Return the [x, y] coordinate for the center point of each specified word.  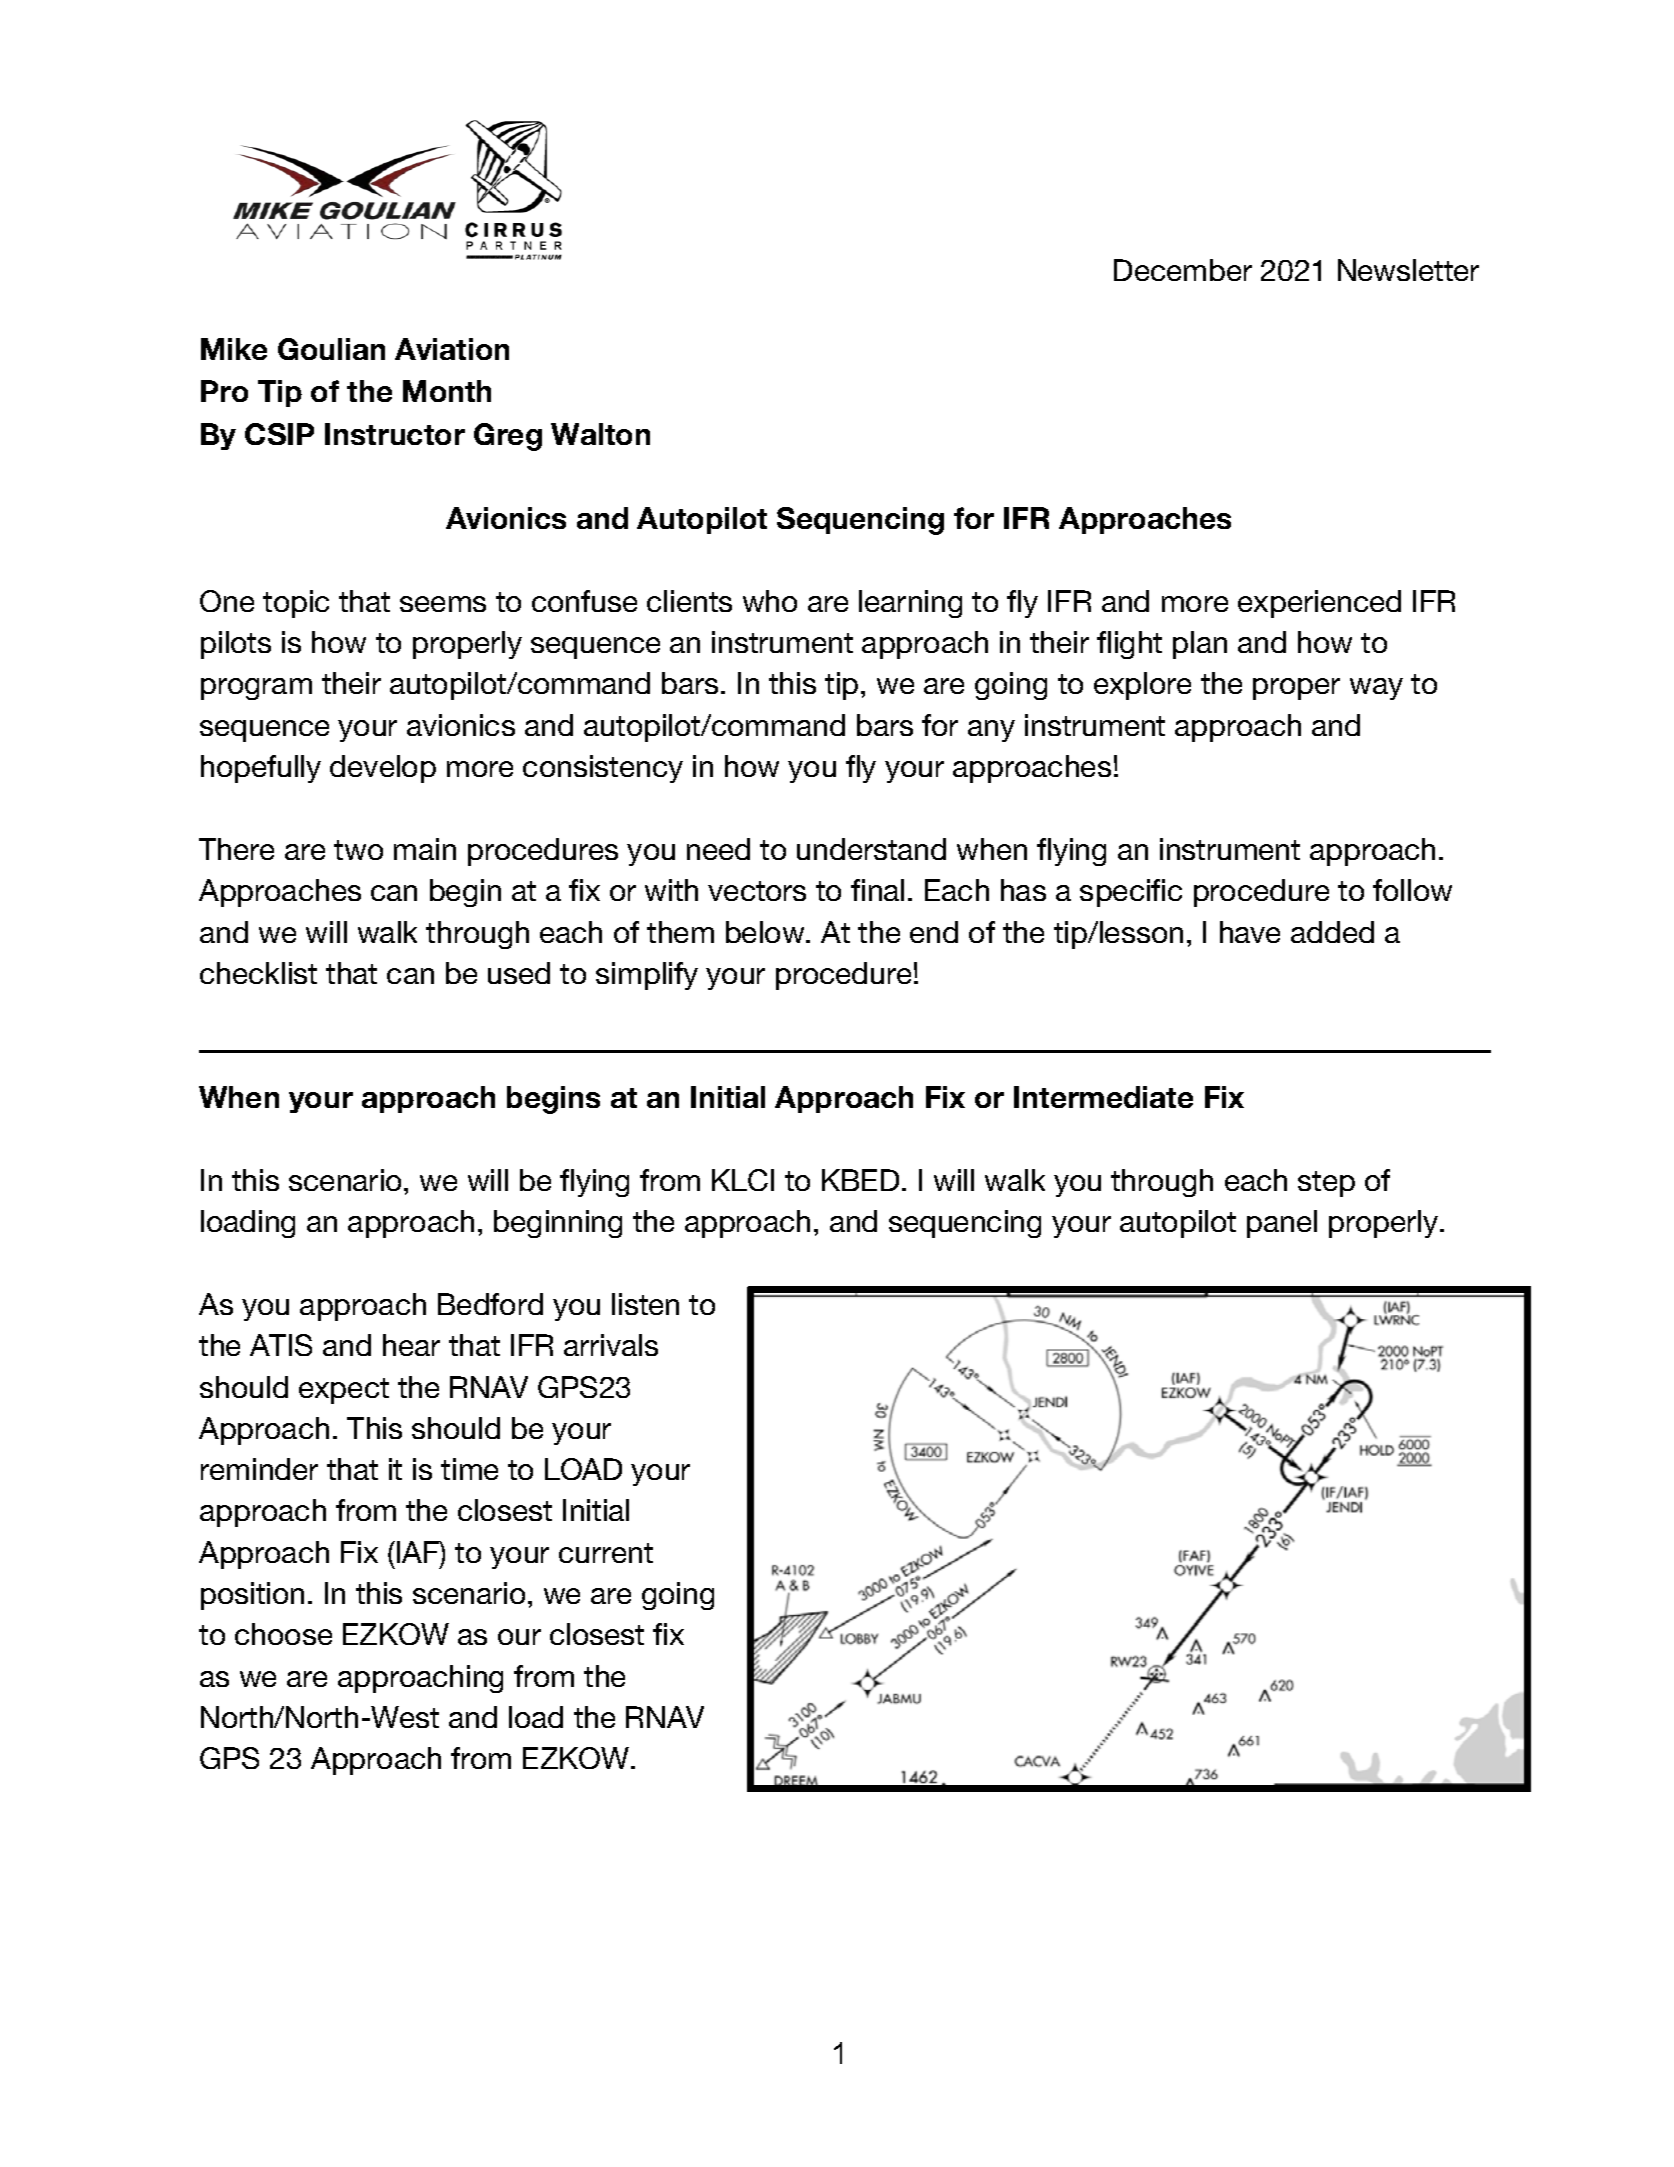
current [606, 1553]
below [766, 932]
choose [283, 1634]
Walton [600, 434]
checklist [258, 973]
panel [1282, 1224]
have [1250, 932]
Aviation [452, 349]
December [1183, 270]
